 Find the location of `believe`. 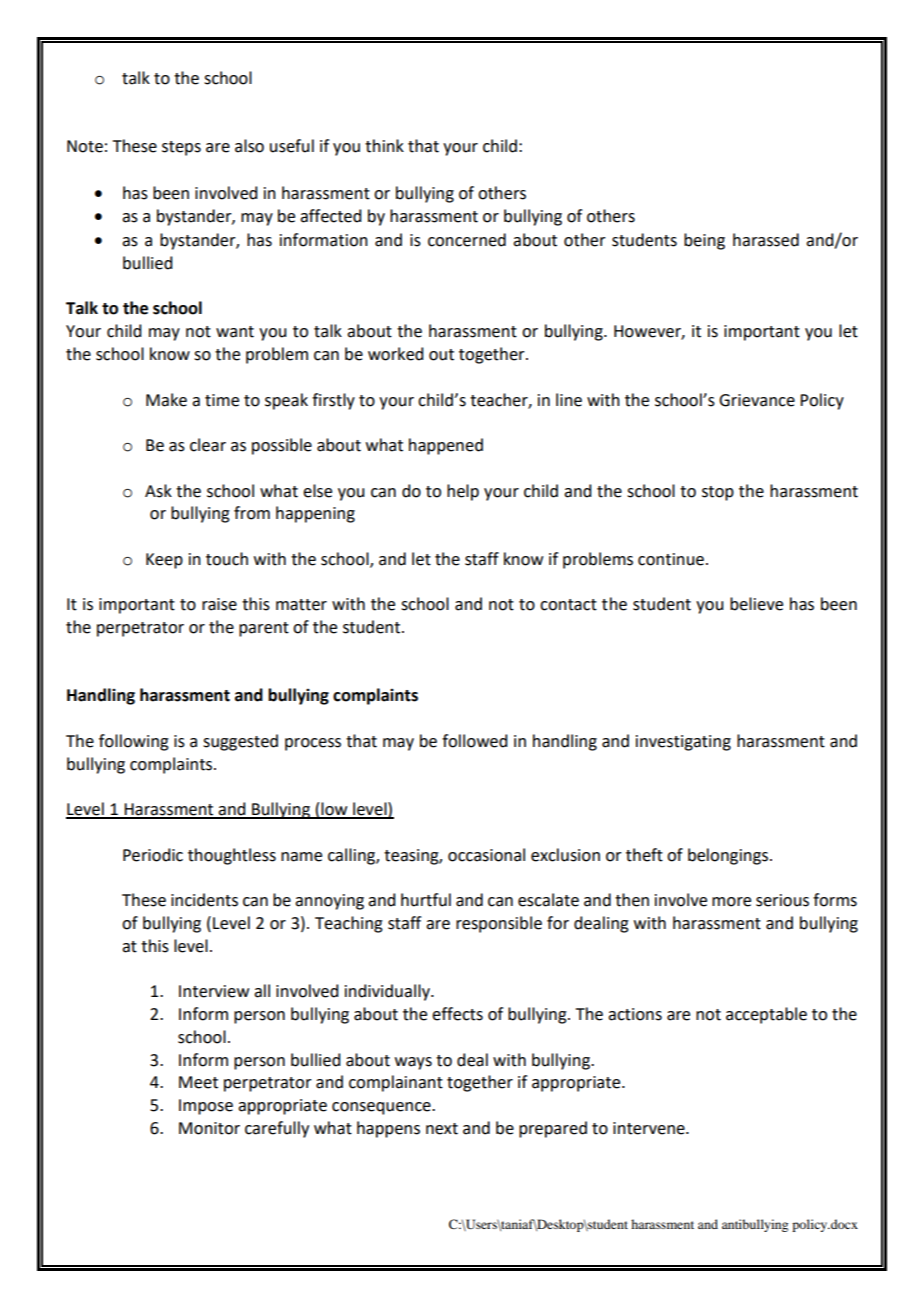

believe is located at coordinates (756, 604).
